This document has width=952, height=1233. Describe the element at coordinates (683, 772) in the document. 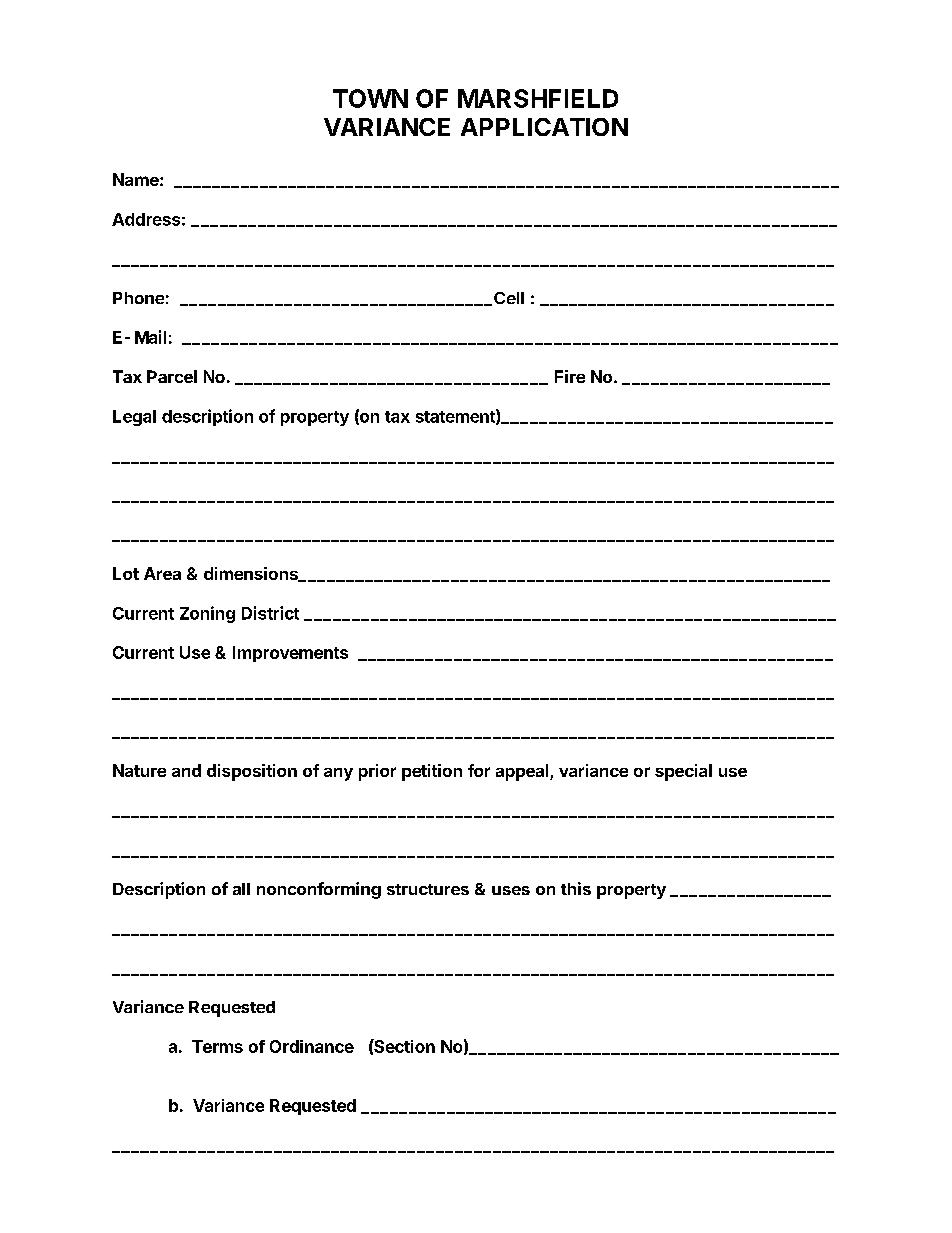

I see `special` at that location.
